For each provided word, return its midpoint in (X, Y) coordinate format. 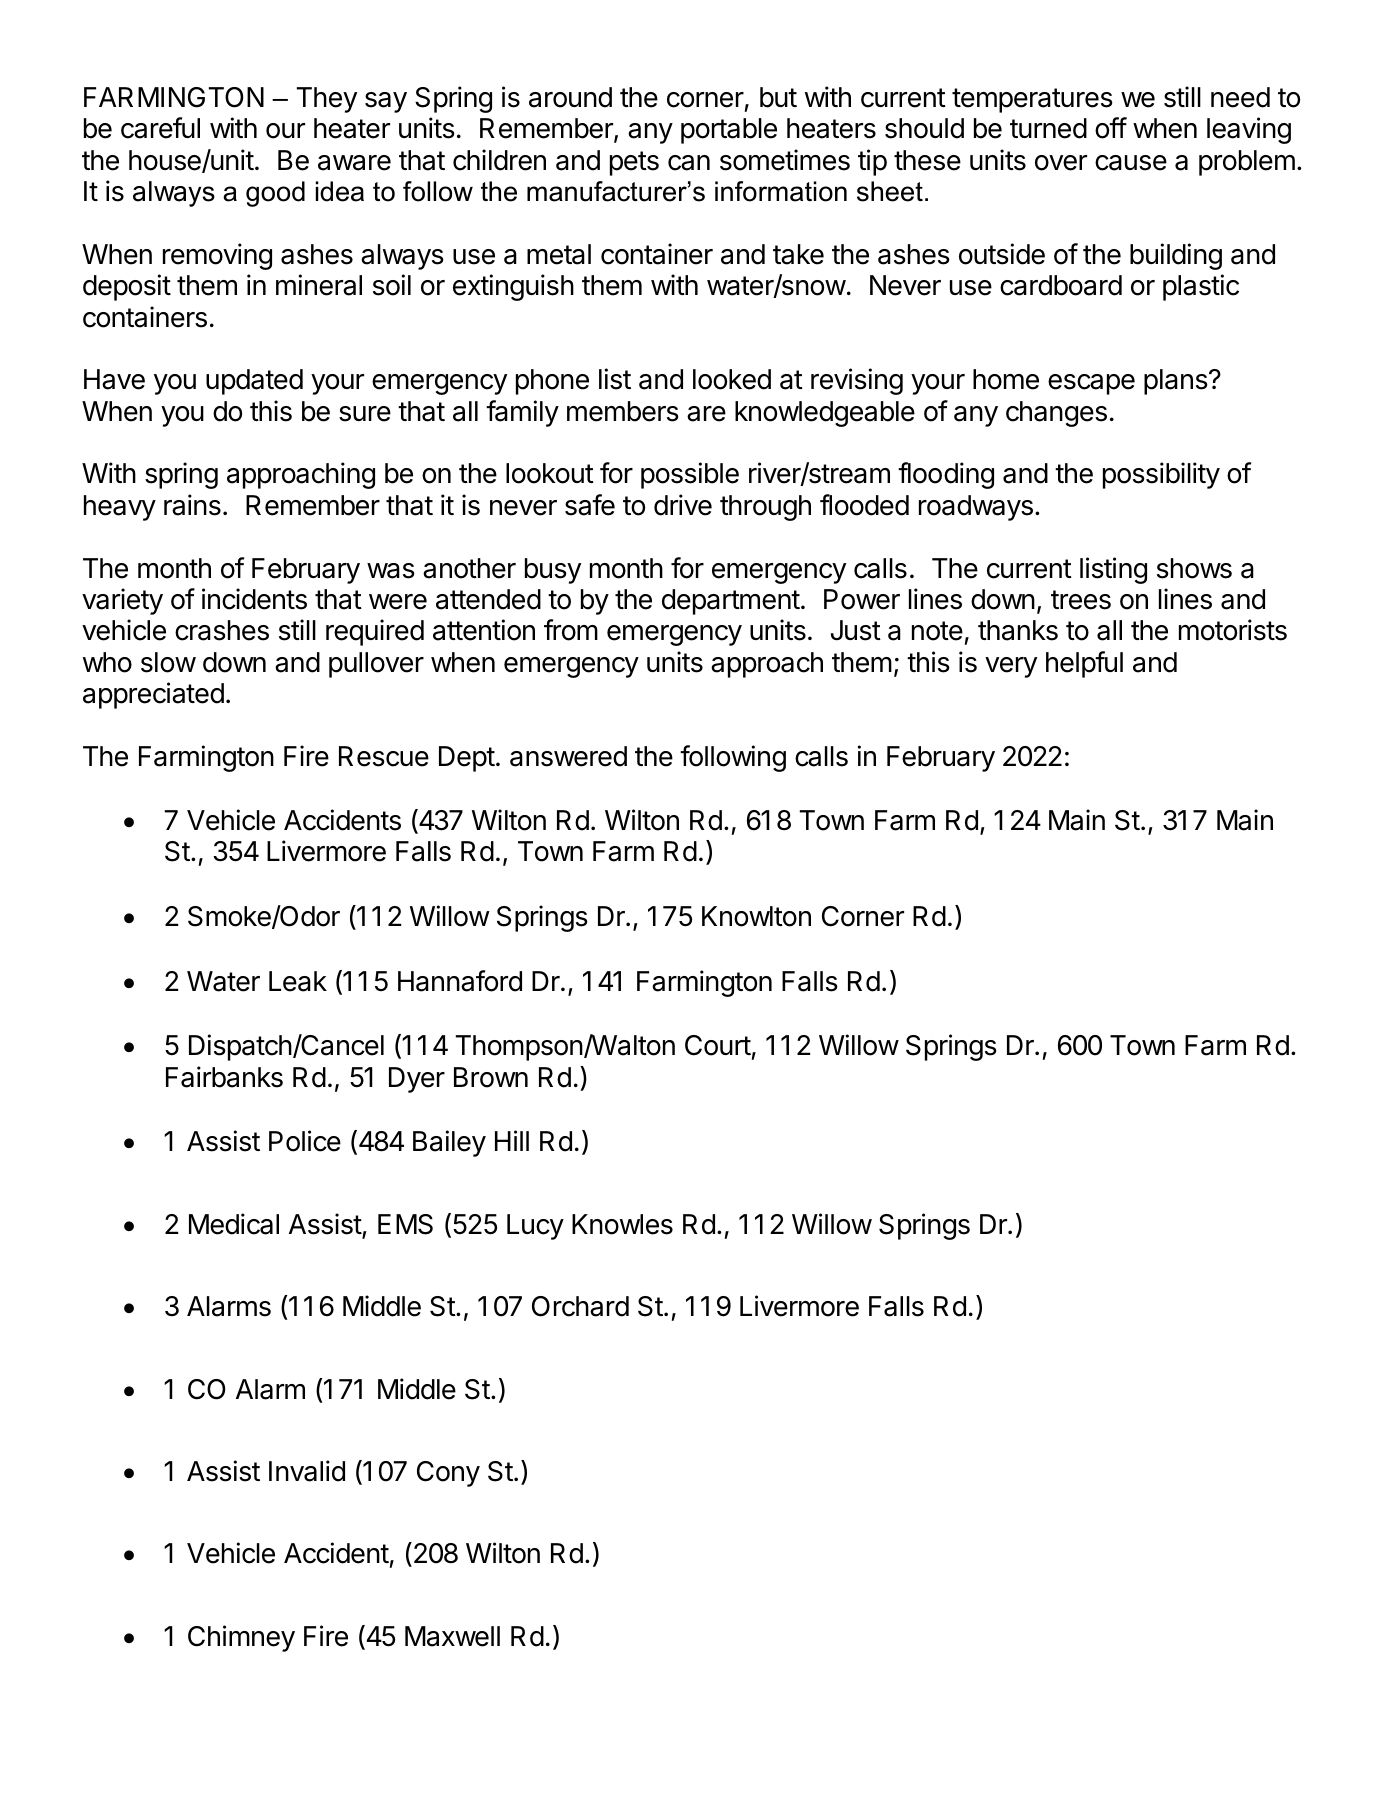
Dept (467, 759)
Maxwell (452, 1636)
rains (192, 505)
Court (718, 1045)
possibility (1161, 475)
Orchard (580, 1306)
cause (1131, 163)
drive (683, 505)
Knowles (622, 1224)
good (275, 194)
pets (634, 163)
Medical (234, 1224)
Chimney (241, 1638)
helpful (1084, 664)
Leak (298, 981)
